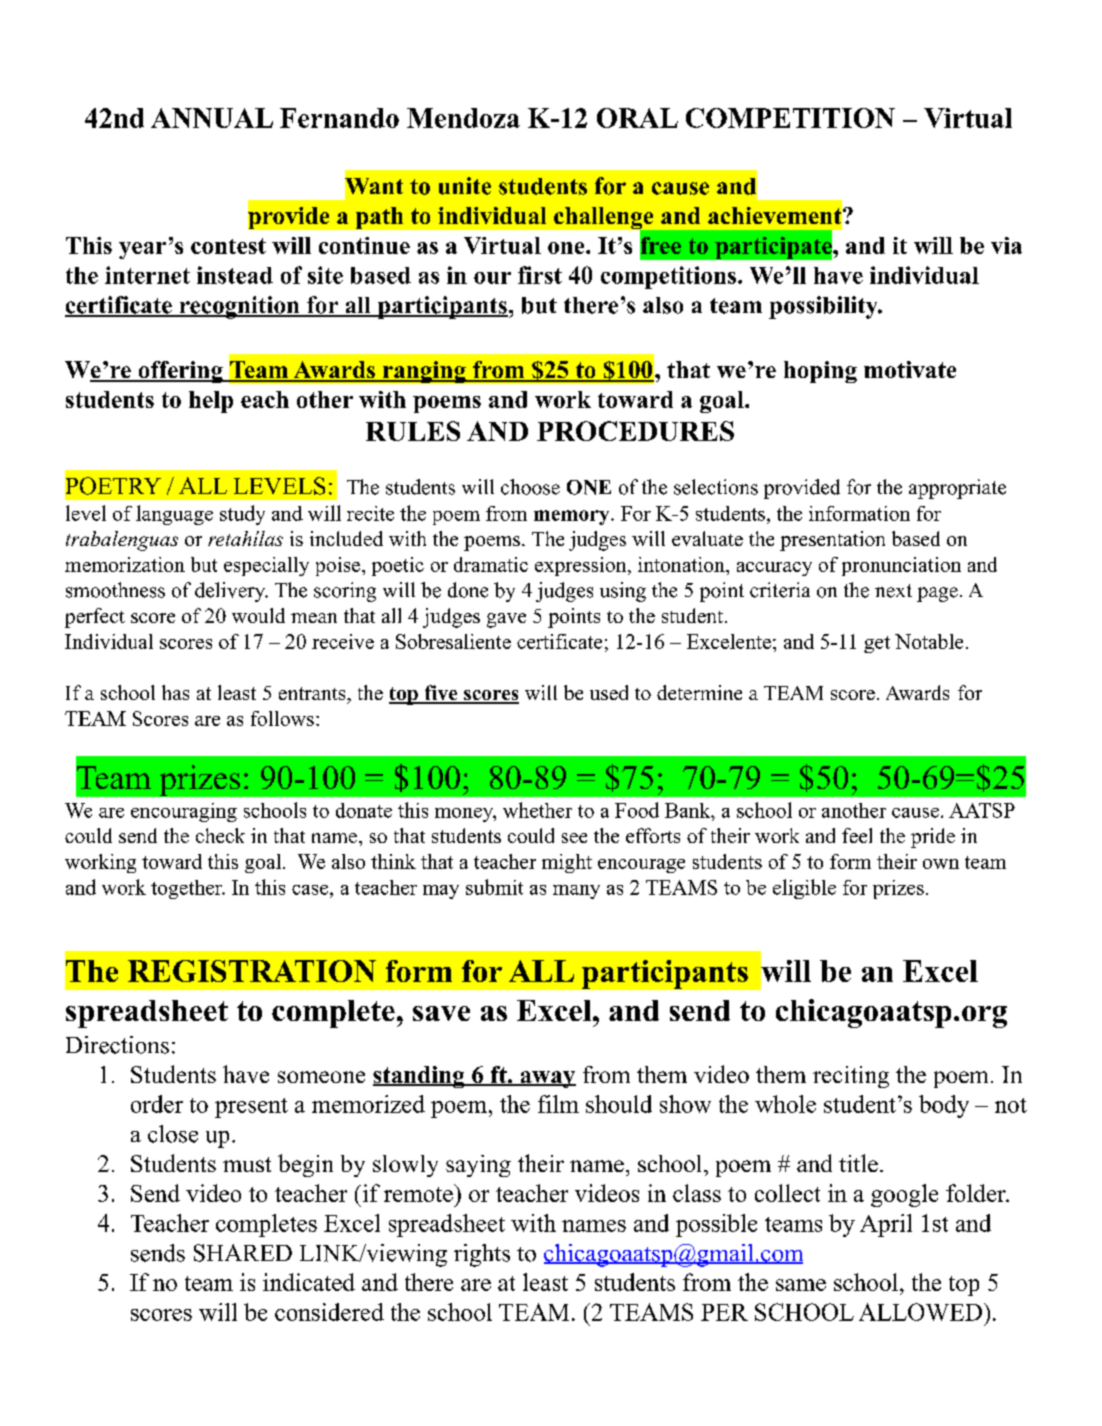 The image size is (1102, 1426). What do you see at coordinates (609, 692) in the page?
I see `used` at bounding box center [609, 692].
